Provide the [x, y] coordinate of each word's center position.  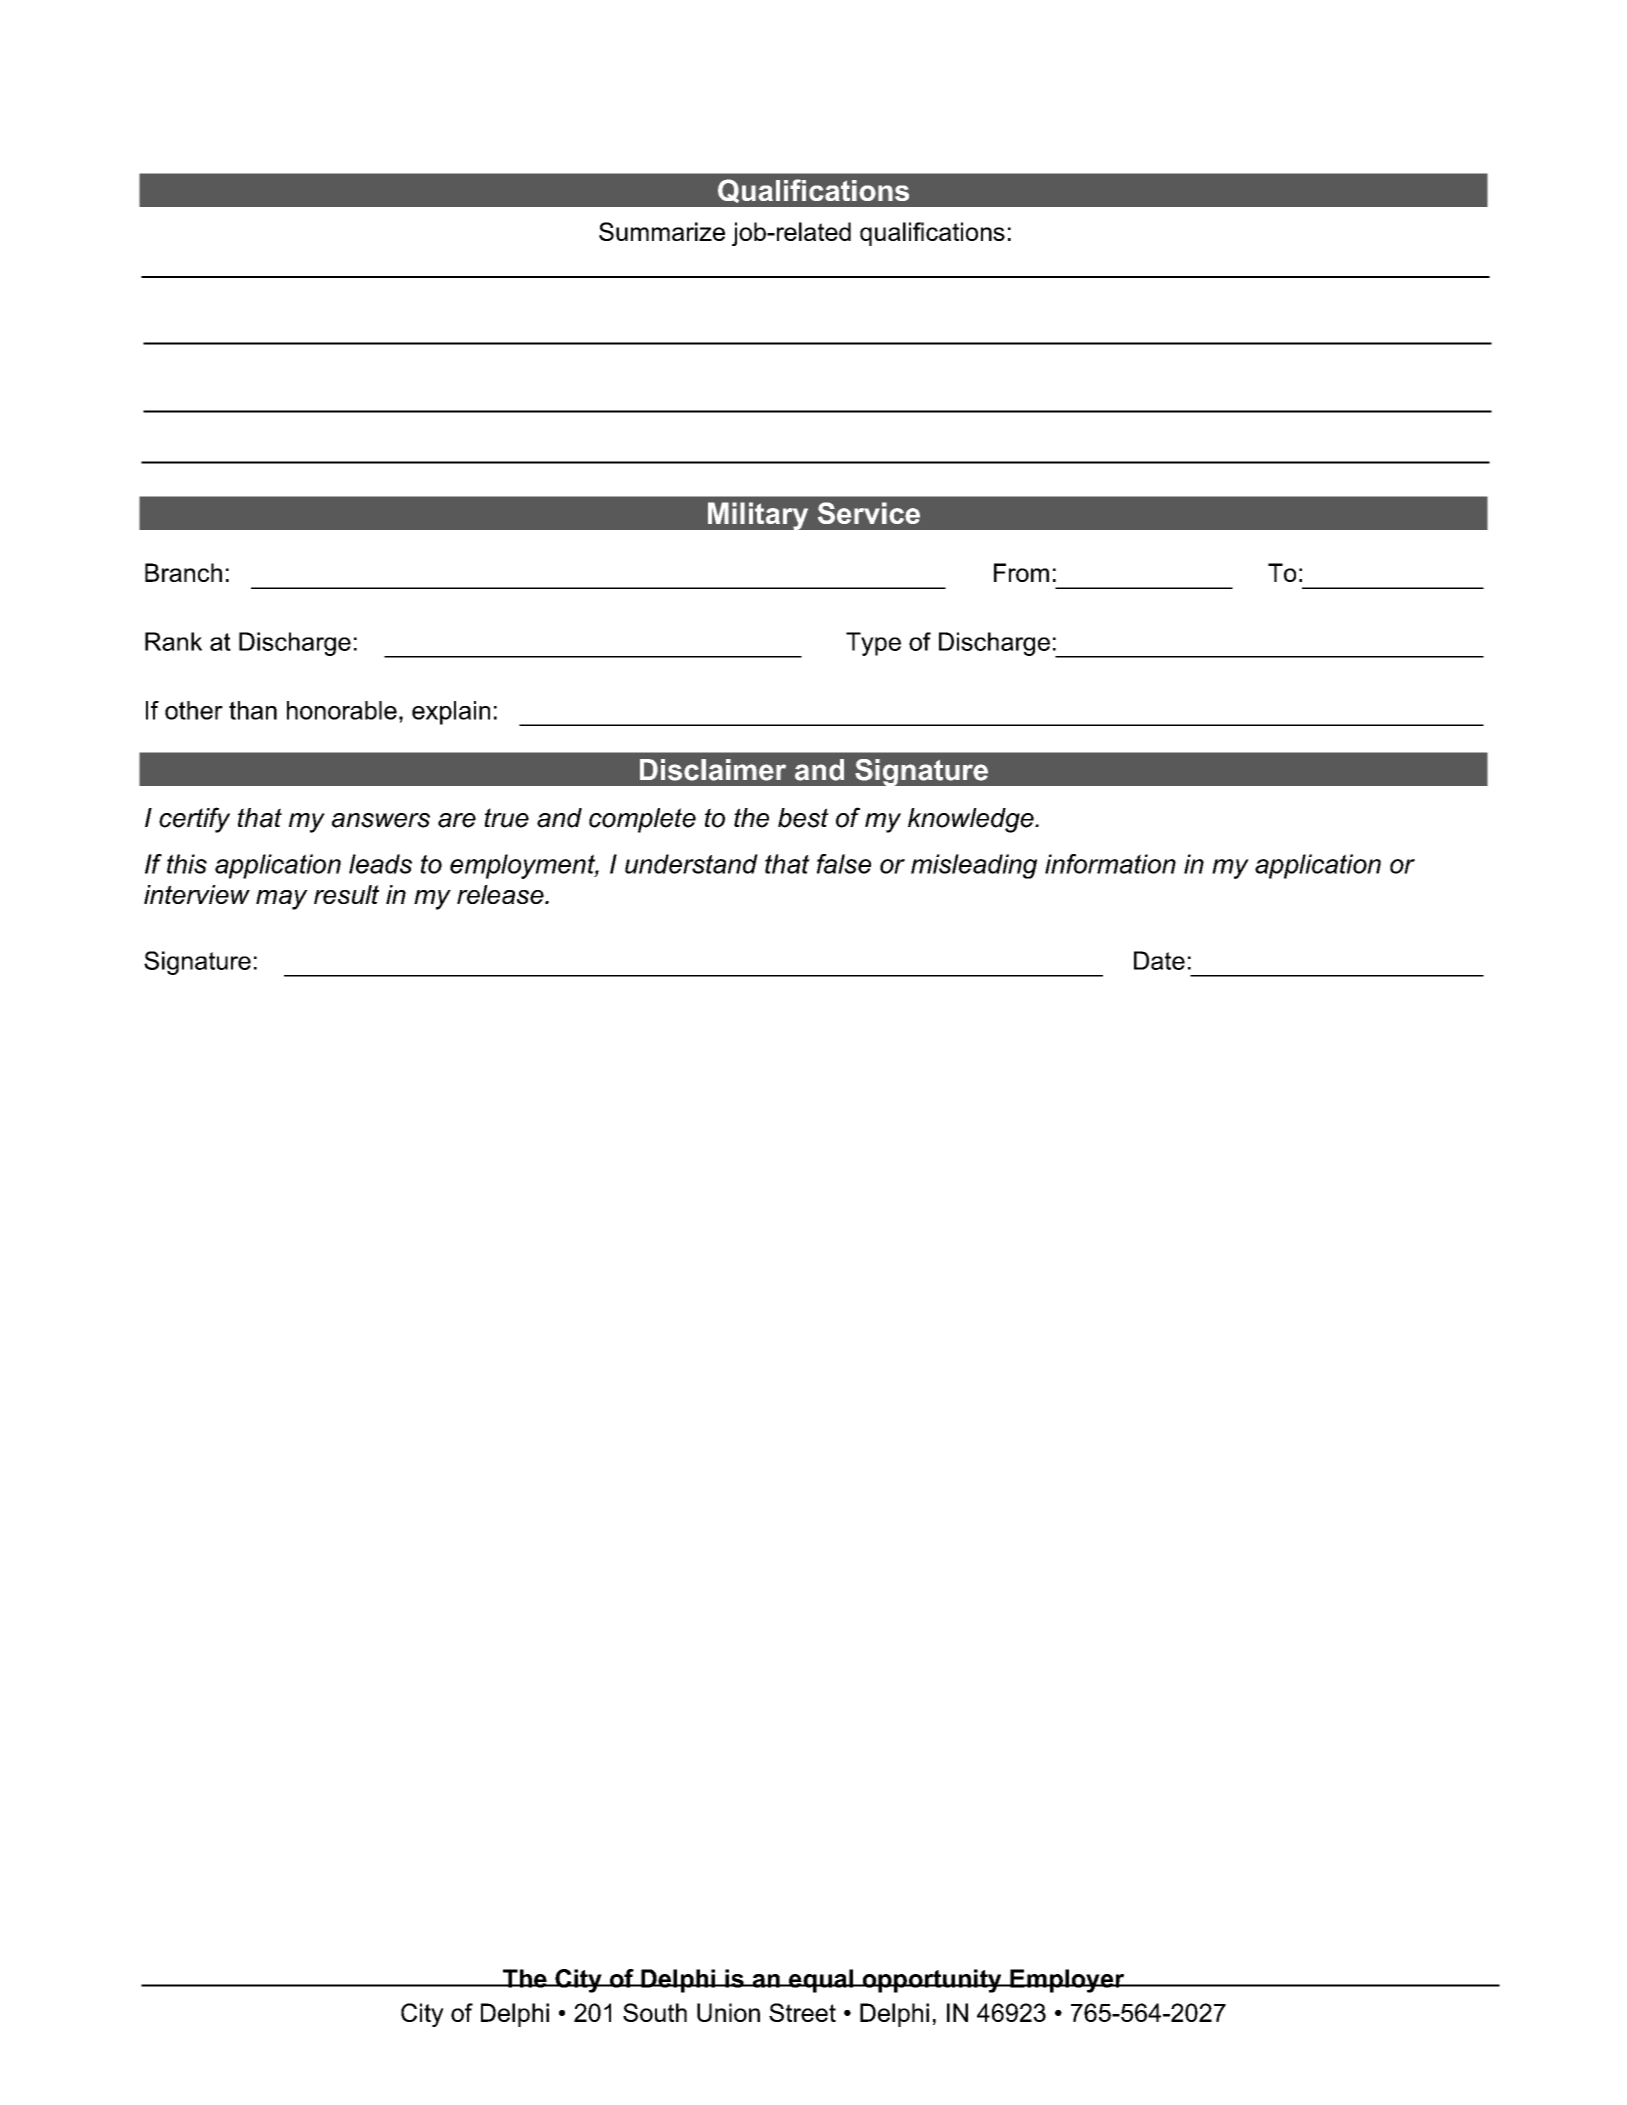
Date [1159, 960]
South [655, 2012]
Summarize [662, 231]
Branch [183, 572]
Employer [1067, 1981]
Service [869, 513]
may [282, 900]
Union [728, 2012]
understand [691, 864]
